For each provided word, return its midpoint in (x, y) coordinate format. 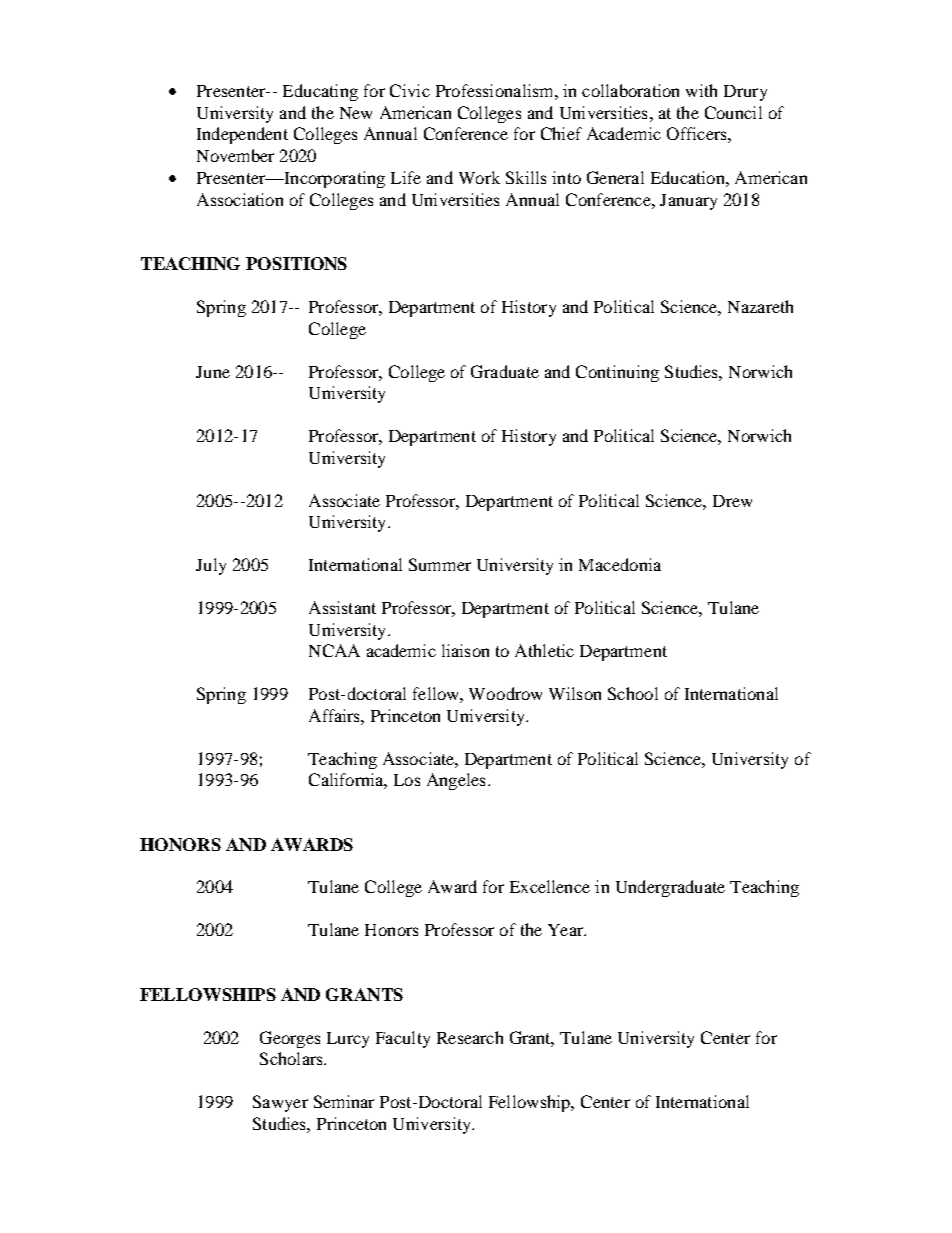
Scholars (292, 1058)
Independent (242, 135)
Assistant (342, 607)
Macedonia (620, 564)
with (701, 90)
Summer (440, 564)
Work (479, 177)
